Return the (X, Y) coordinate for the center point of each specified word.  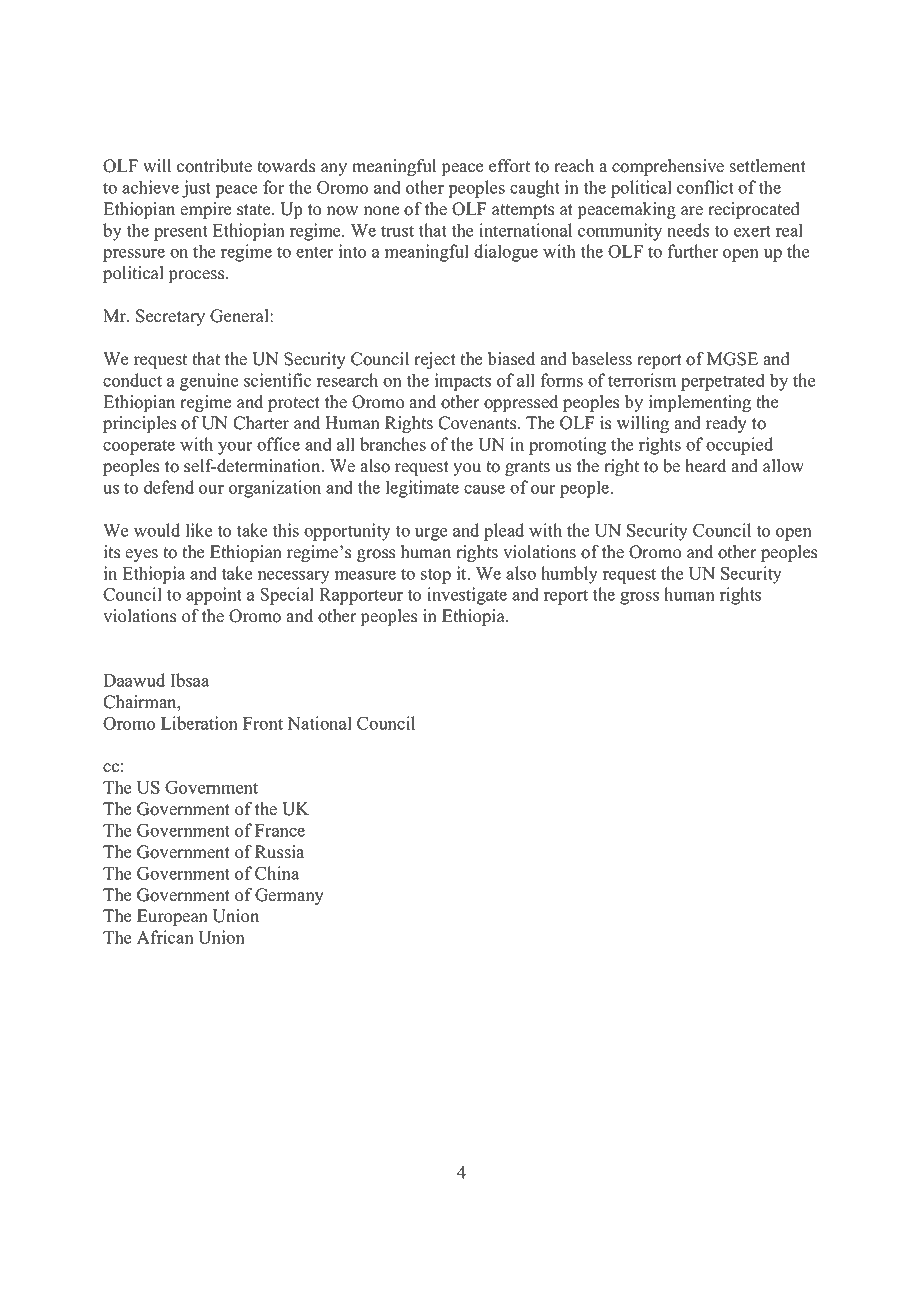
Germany (289, 896)
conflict (705, 187)
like (199, 530)
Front (263, 723)
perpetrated (723, 382)
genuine (209, 382)
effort (509, 166)
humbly (569, 575)
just (196, 189)
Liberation (199, 723)
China (277, 873)
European (172, 917)
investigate (467, 596)
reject (435, 360)
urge (431, 534)
